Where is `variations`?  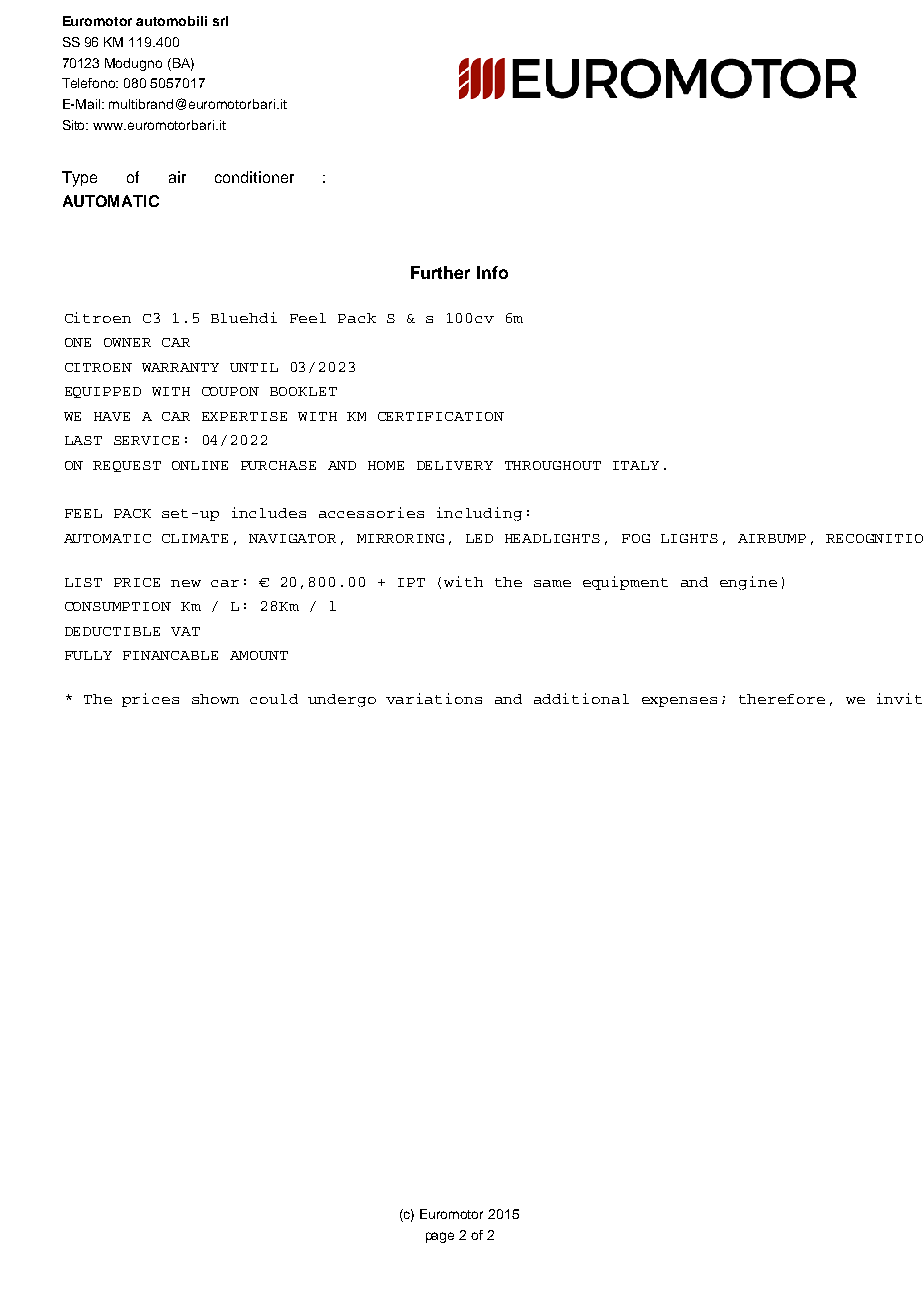 variations is located at coordinates (434, 698).
